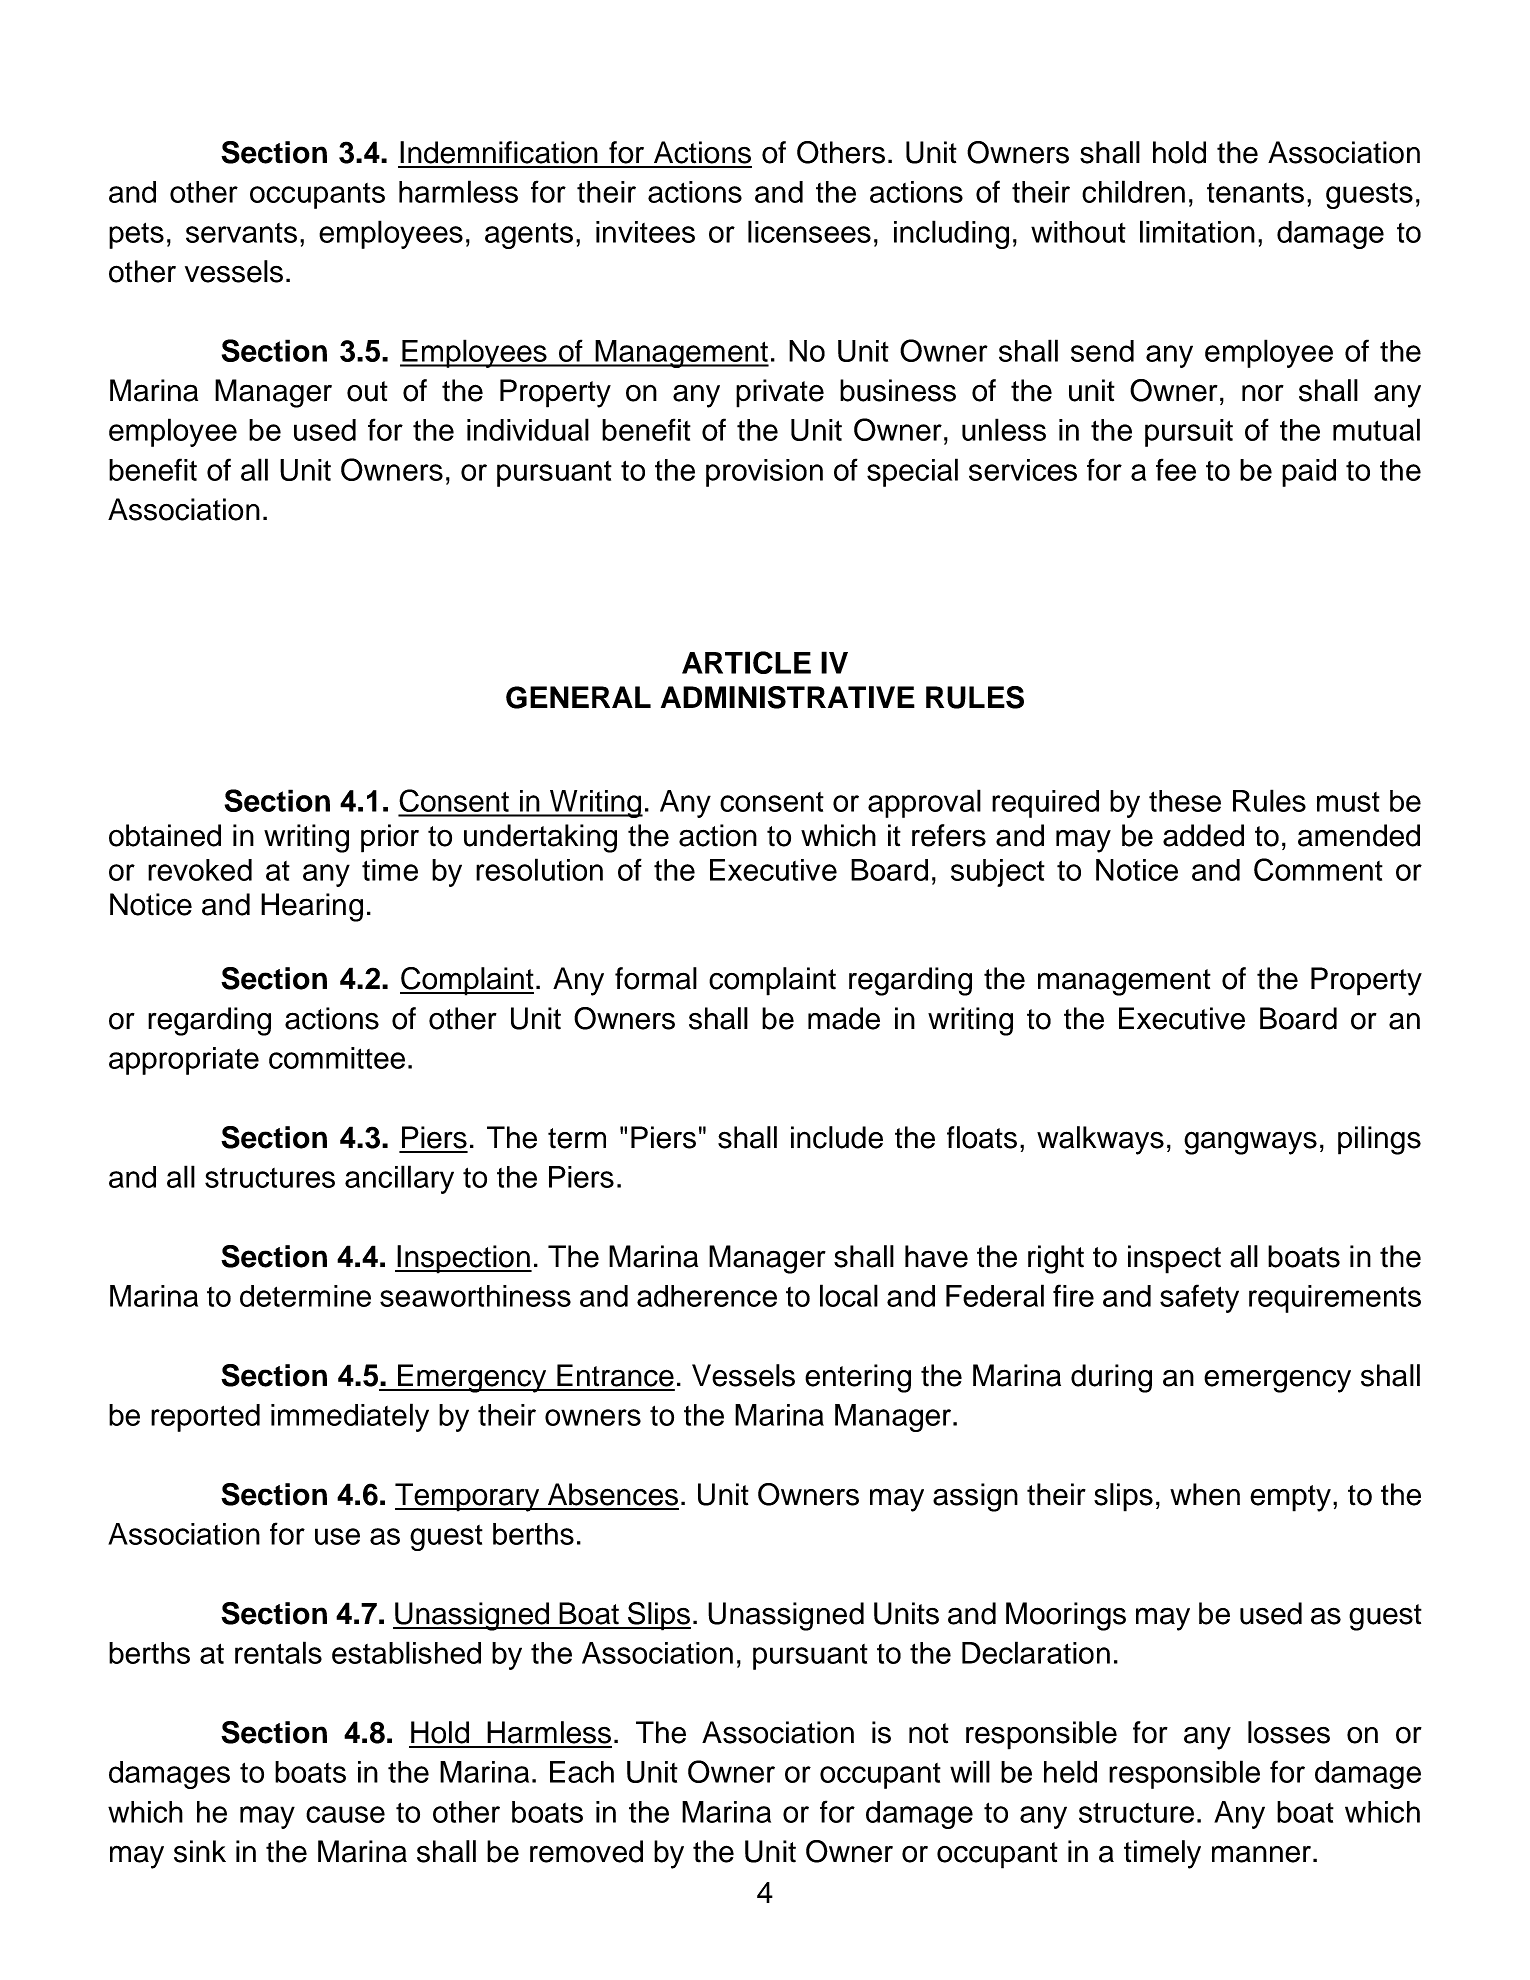 The image size is (1530, 1980). Describe the element at coordinates (337, 1058) in the screenshot. I see `committee` at that location.
